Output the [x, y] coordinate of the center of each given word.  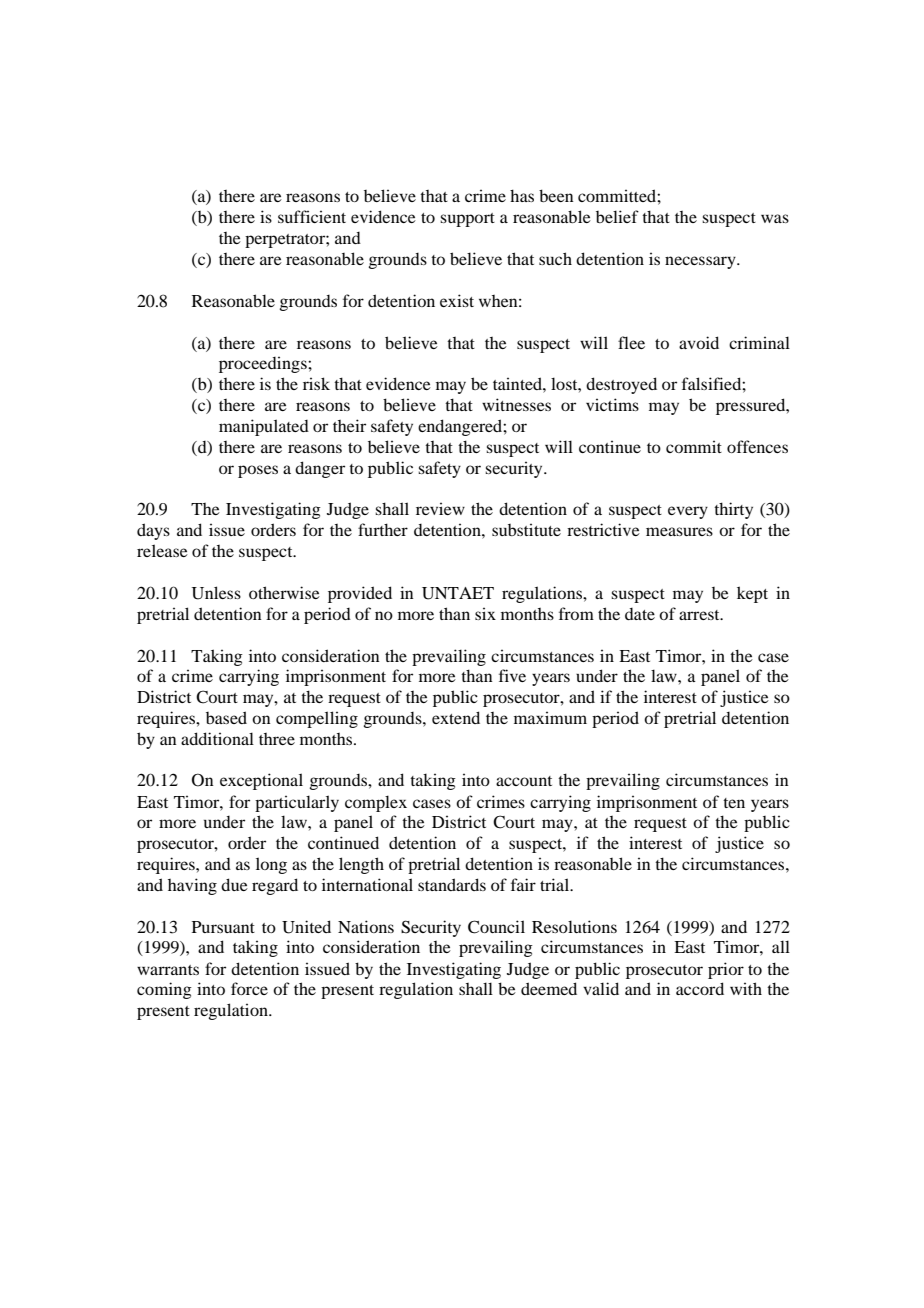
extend [456, 717]
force [249, 988]
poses [258, 471]
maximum [550, 717]
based [226, 717]
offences [757, 446]
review [440, 508]
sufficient [312, 216]
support [467, 220]
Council [496, 927]
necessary [701, 262]
